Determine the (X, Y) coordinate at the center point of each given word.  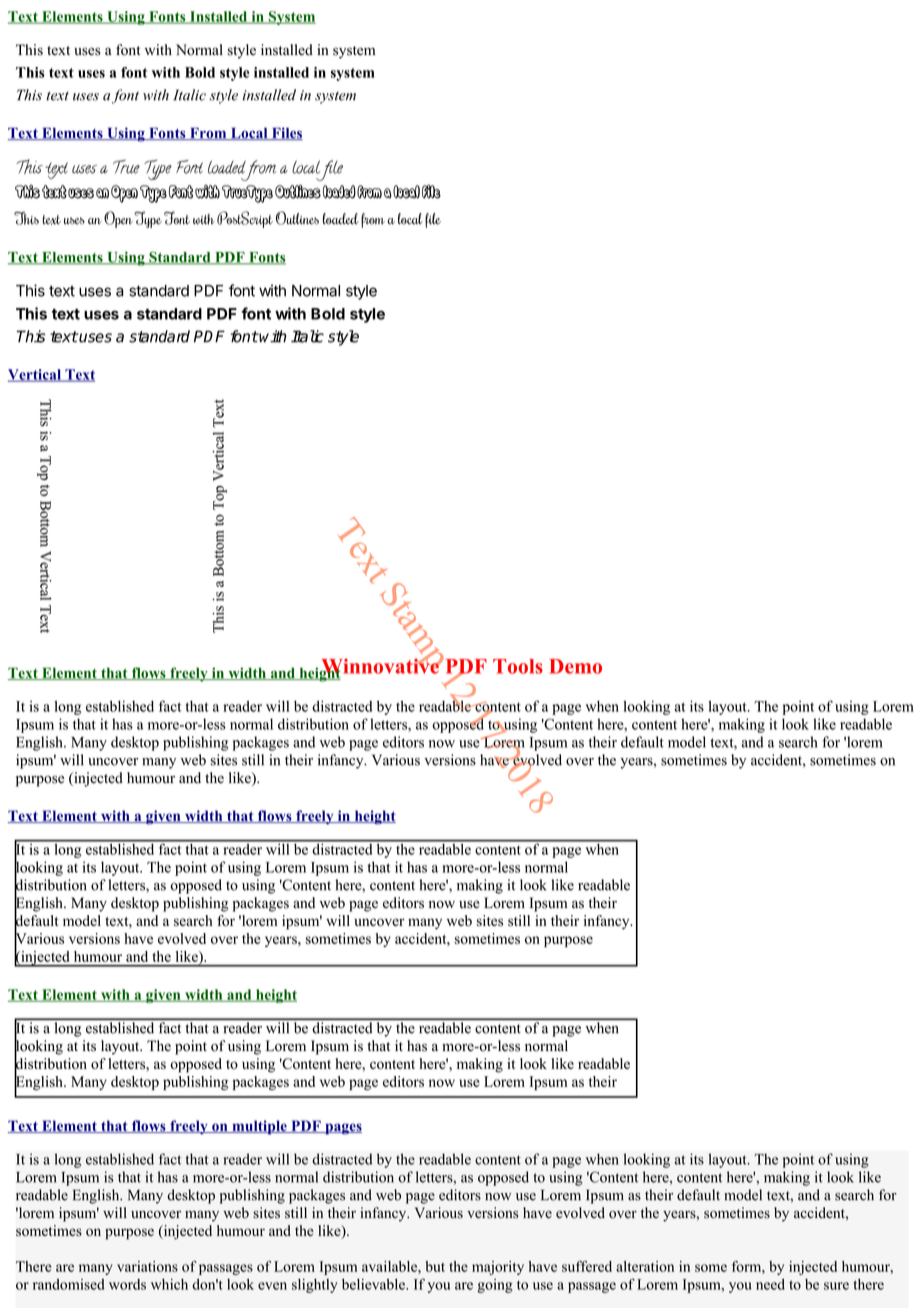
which (169, 1284)
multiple (259, 1127)
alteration (645, 1266)
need (770, 1284)
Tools (518, 666)
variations (147, 1266)
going (495, 1286)
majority (498, 1268)
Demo (575, 666)
